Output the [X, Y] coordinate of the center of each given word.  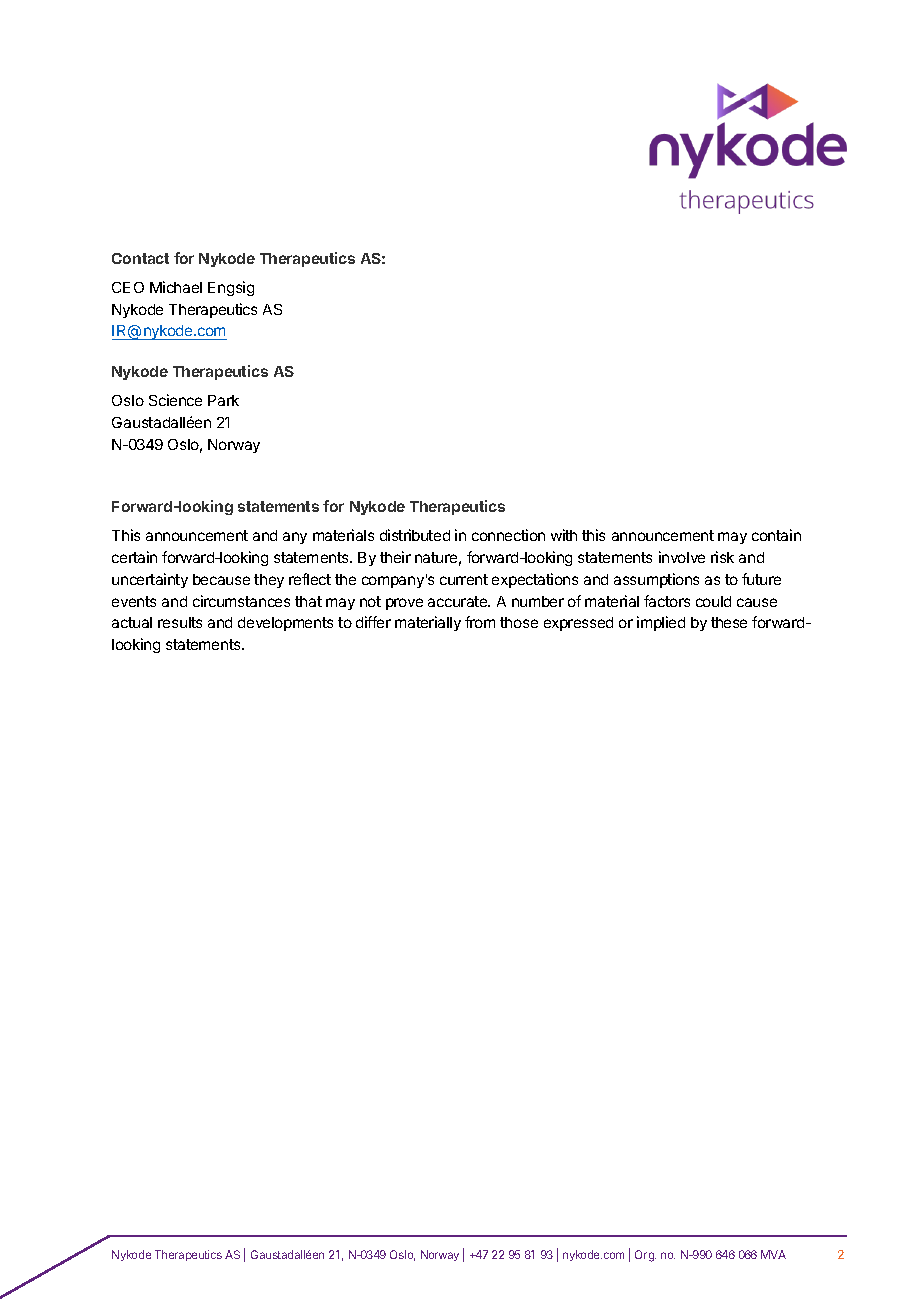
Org [645, 1256]
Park [223, 400]
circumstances [241, 601]
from [480, 622]
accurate [459, 601]
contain [776, 535]
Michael [176, 287]
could [713, 601]
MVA [773, 1254]
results [180, 622]
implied [661, 623]
